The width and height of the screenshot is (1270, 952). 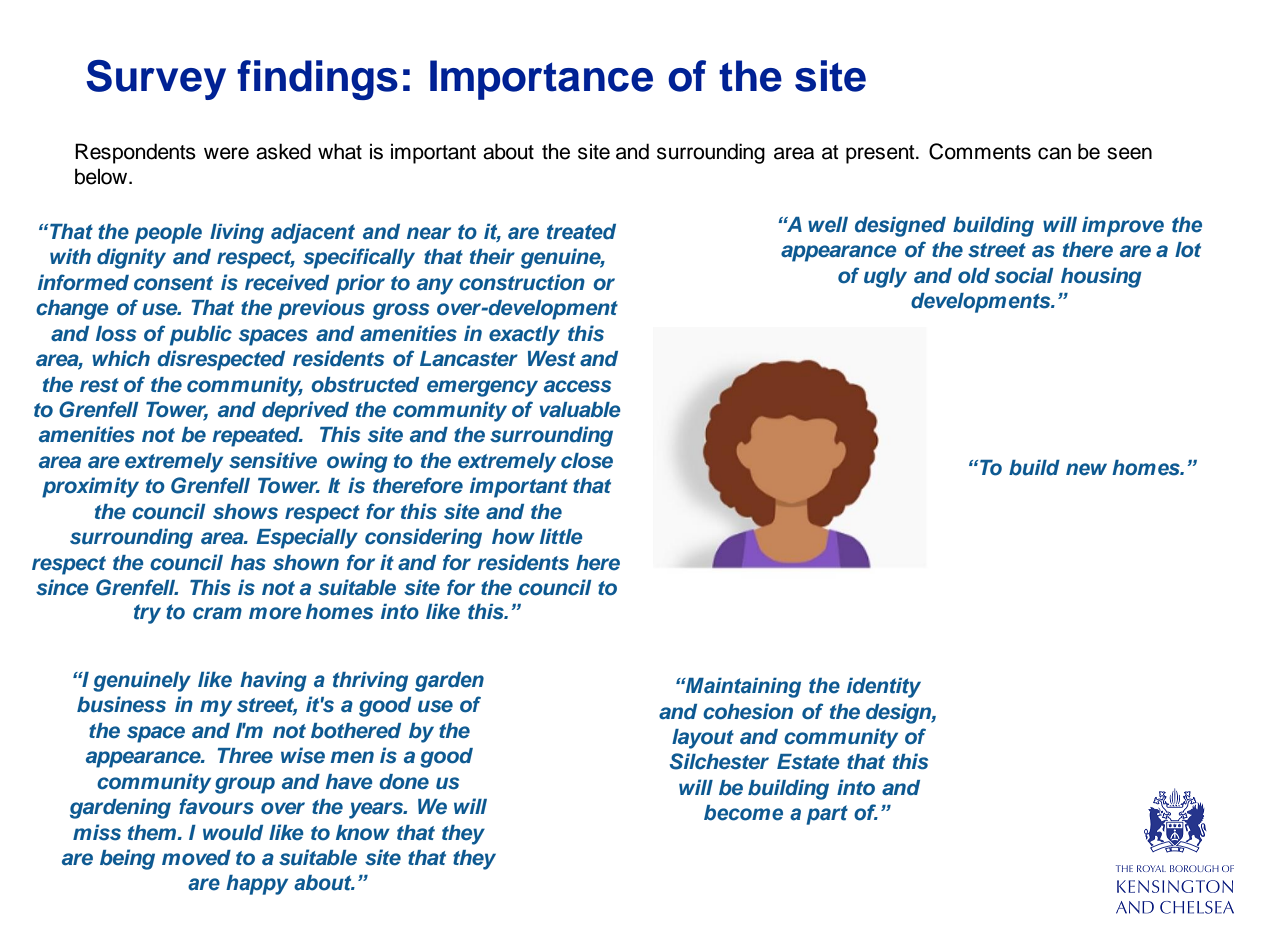 I want to click on new, so click(x=1086, y=469).
